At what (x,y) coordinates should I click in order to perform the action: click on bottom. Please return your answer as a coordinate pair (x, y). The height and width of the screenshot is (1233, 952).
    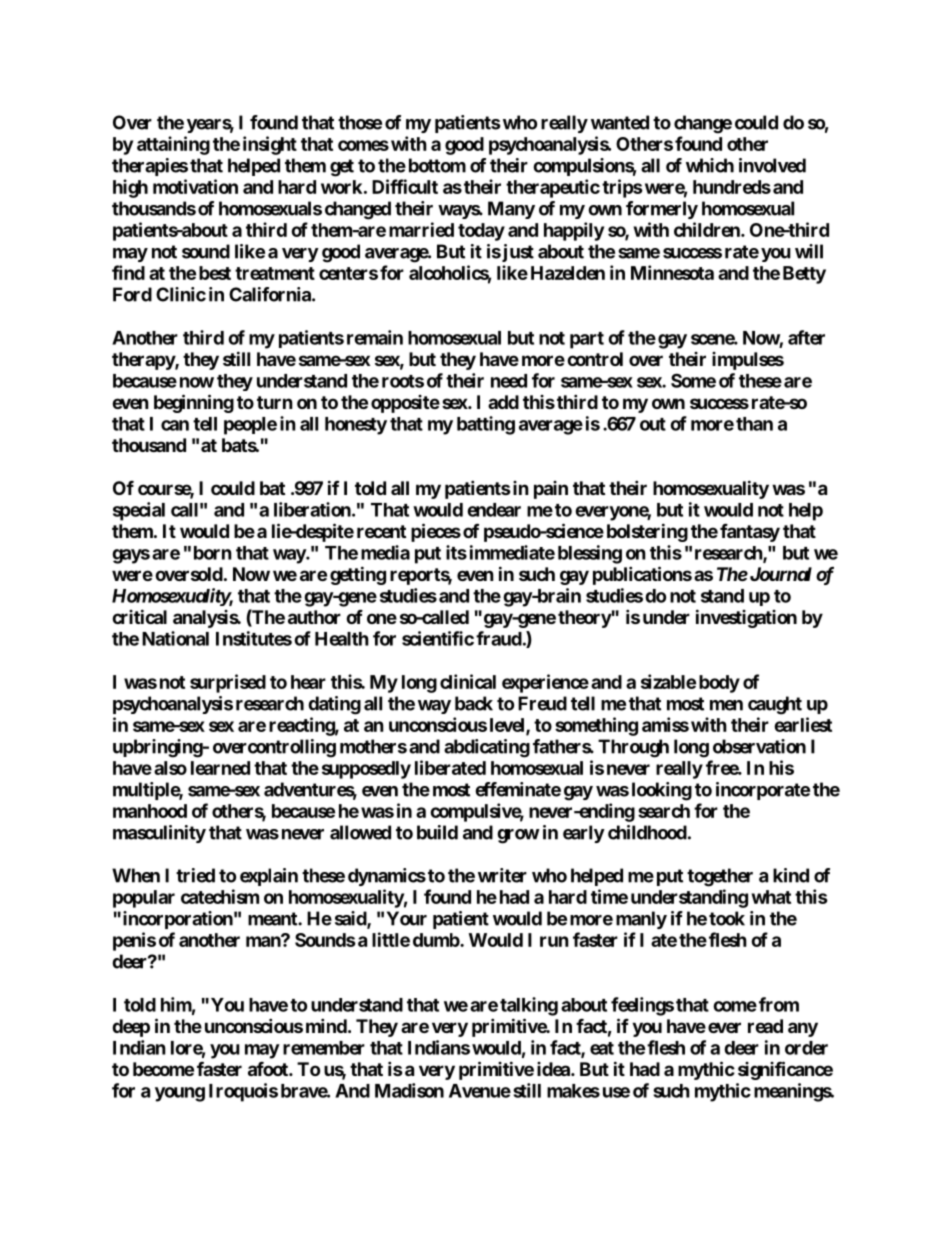
    Looking at the image, I should click on (437, 165).
